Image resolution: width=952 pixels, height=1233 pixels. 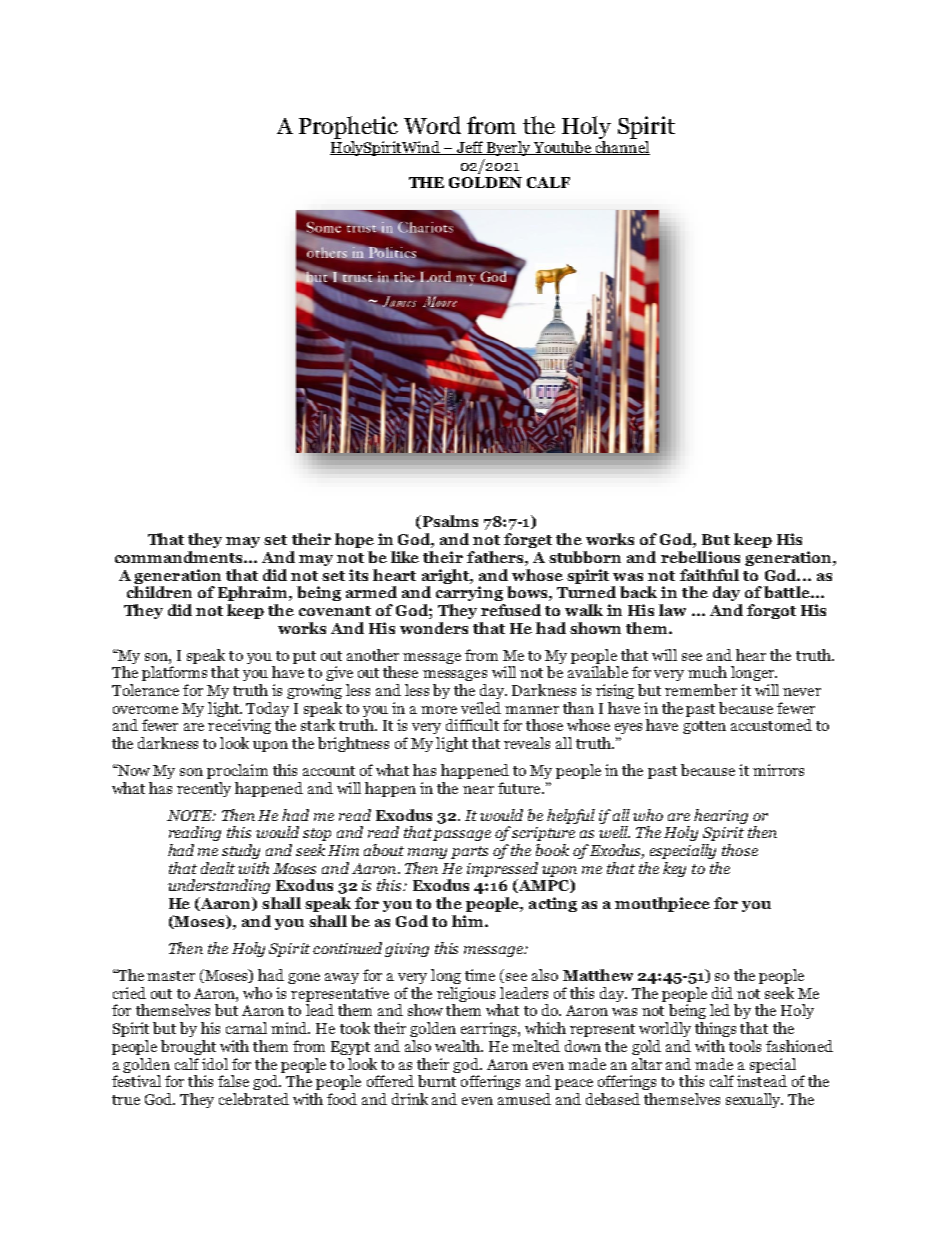 What do you see at coordinates (215, 1064) in the document?
I see `idol` at bounding box center [215, 1064].
